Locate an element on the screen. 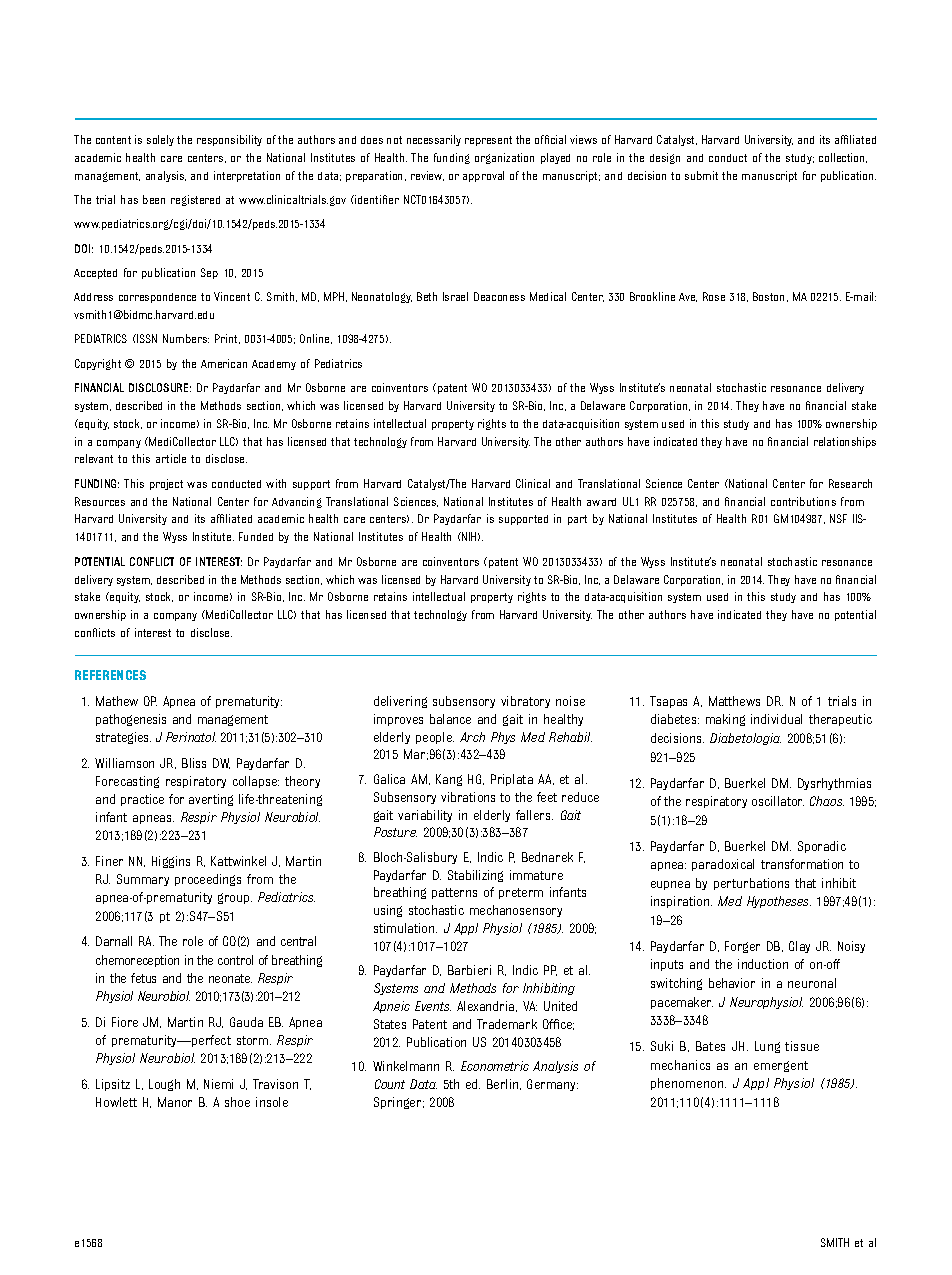 The width and height of the screenshot is (952, 1275). approval is located at coordinates (483, 176).
